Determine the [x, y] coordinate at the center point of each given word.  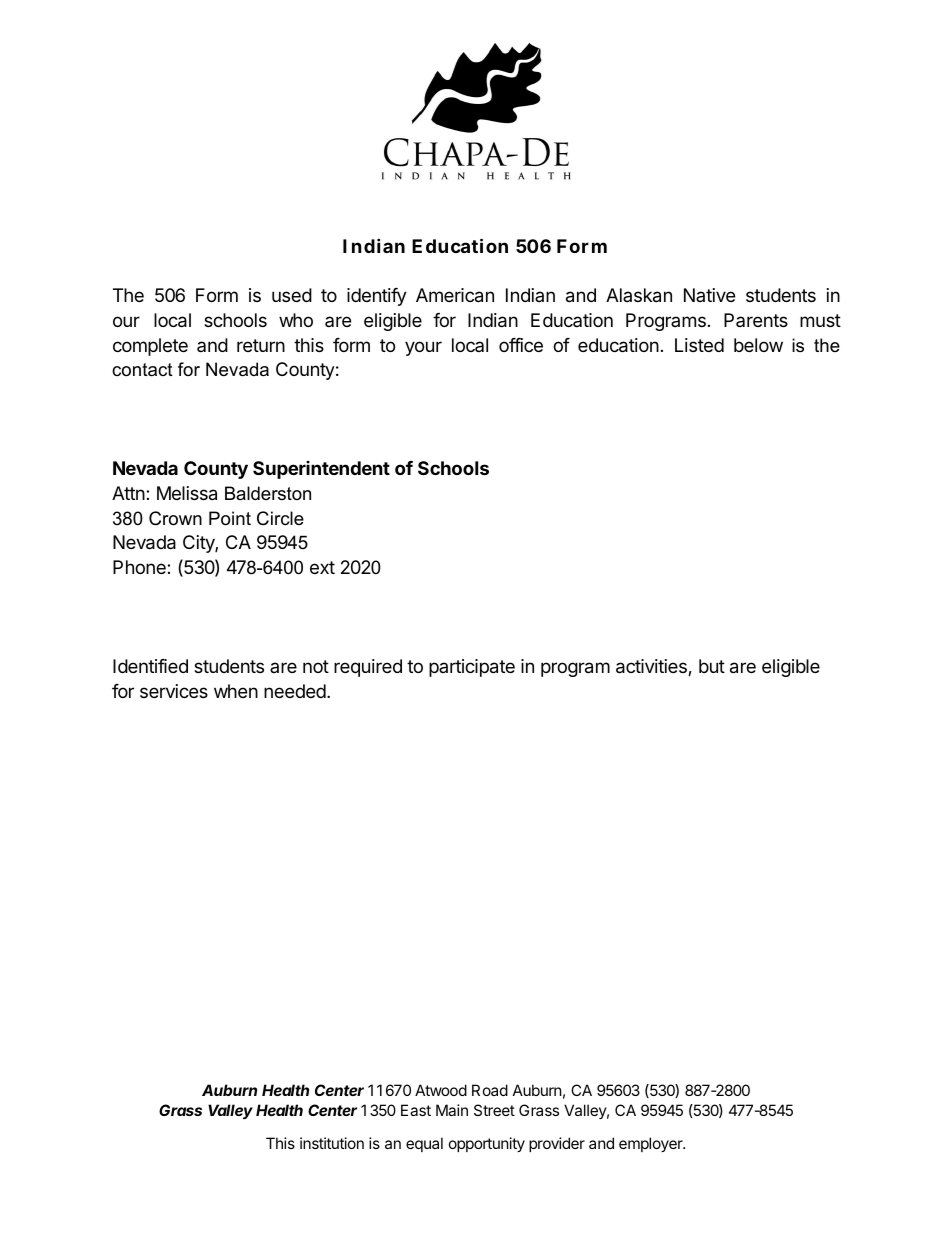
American [455, 295]
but [712, 666]
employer [652, 1144]
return [261, 345]
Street [494, 1110]
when [236, 691]
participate [472, 668]
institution [332, 1143]
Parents [756, 320]
